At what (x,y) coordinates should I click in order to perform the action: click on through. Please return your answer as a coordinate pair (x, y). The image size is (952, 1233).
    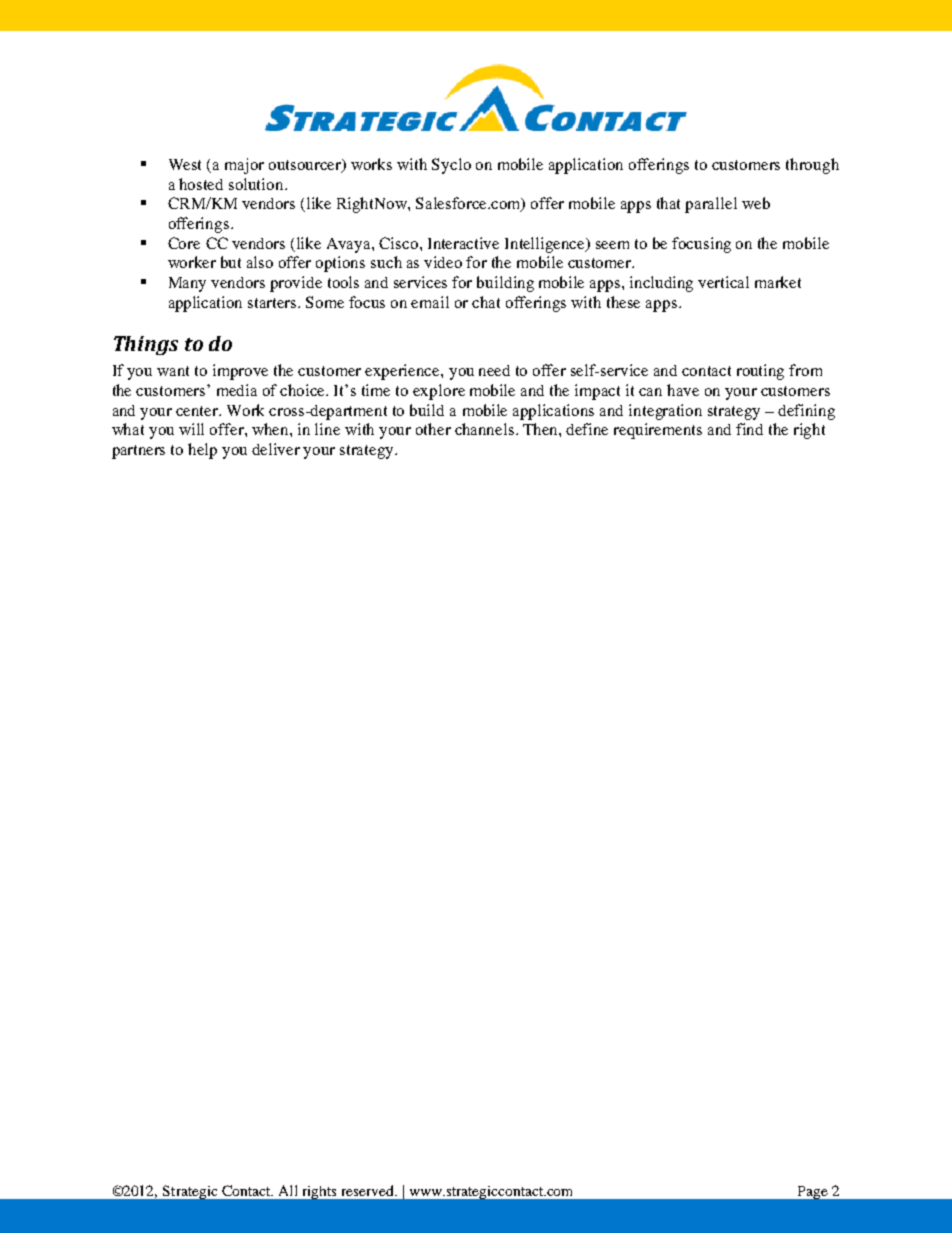
    Looking at the image, I should click on (812, 166).
